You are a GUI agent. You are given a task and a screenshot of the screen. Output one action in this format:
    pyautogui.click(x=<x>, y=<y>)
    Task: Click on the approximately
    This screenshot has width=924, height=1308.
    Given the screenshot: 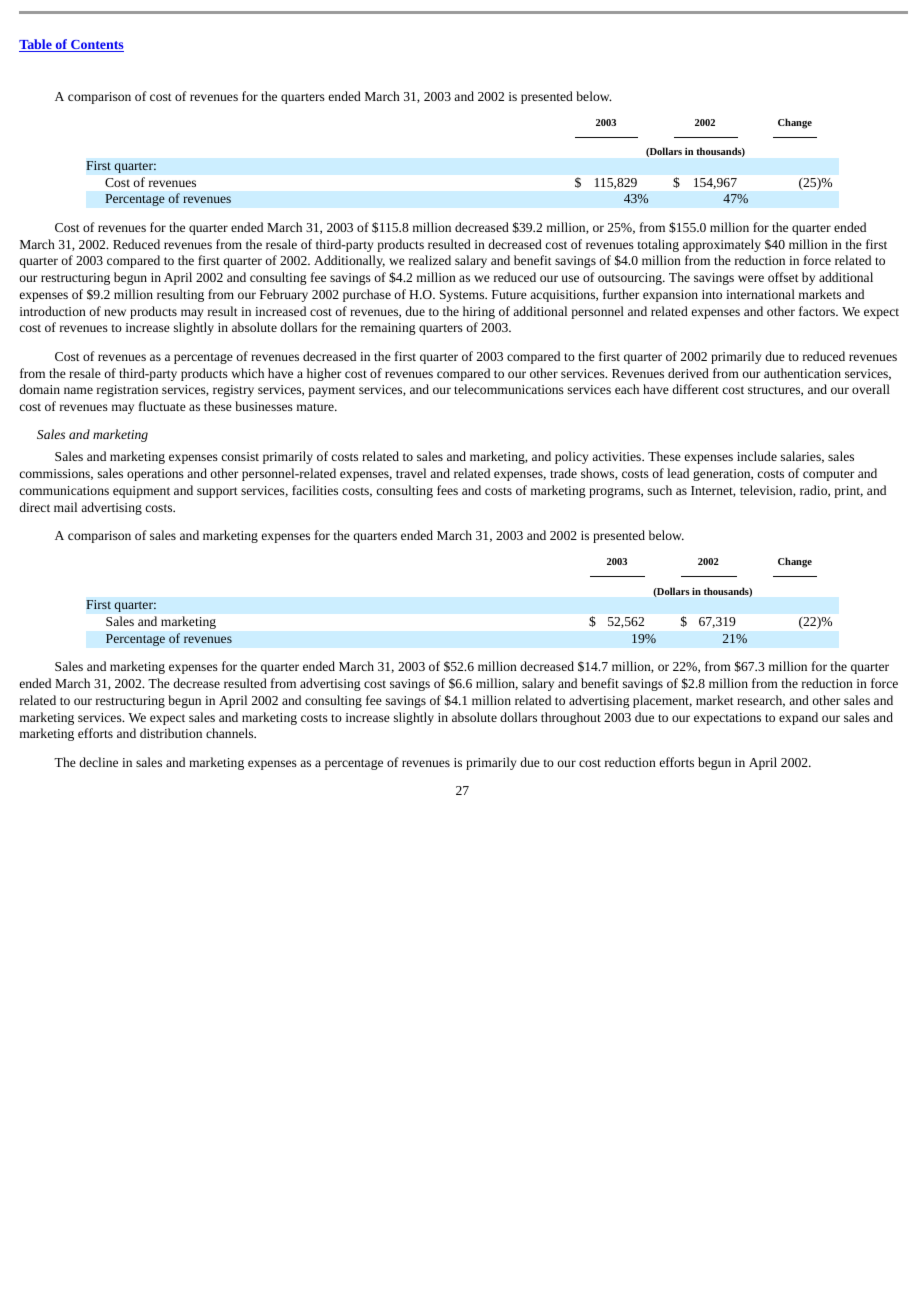 What is the action you would take?
    pyautogui.click(x=722, y=245)
